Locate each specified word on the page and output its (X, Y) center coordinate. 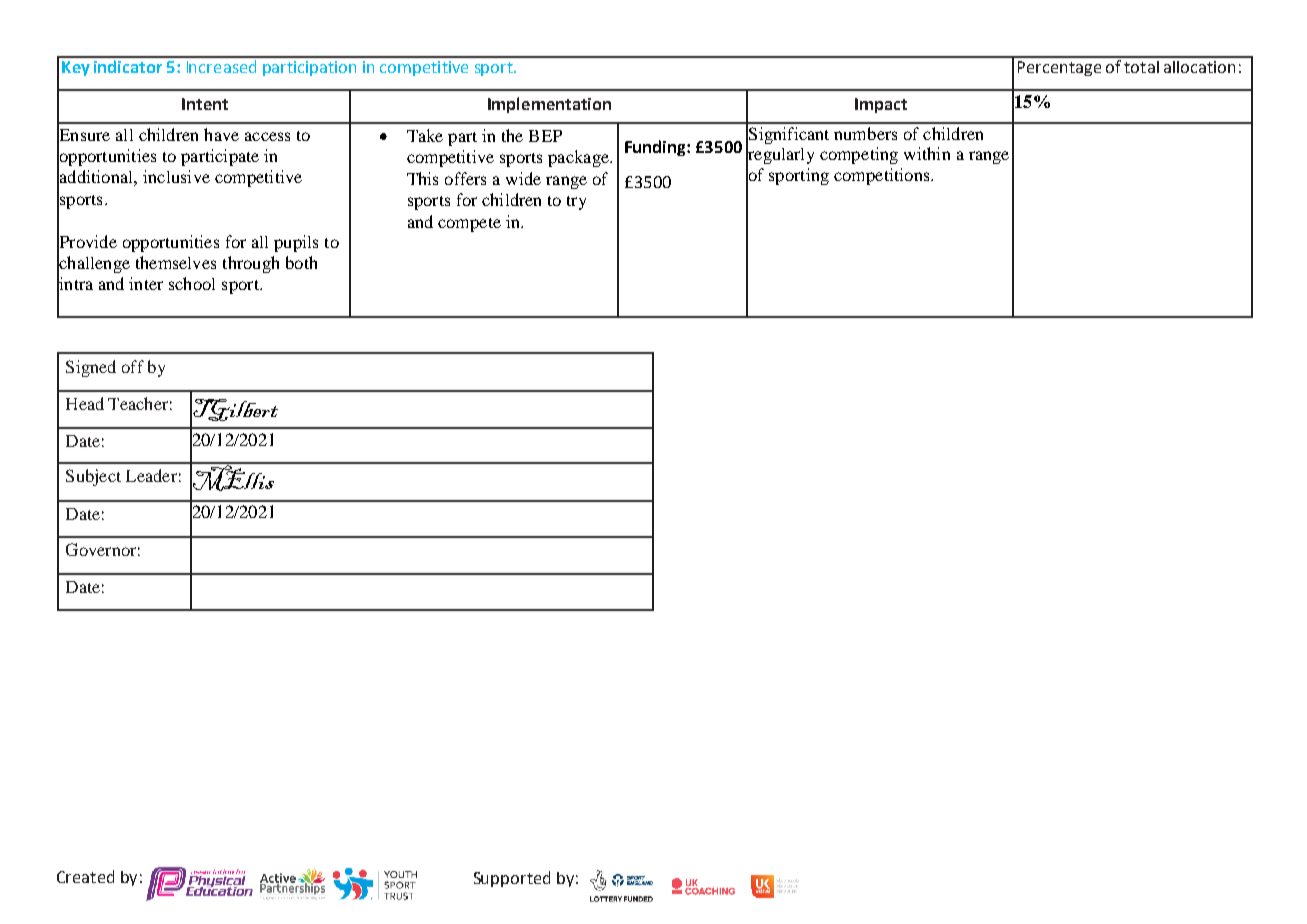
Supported (512, 879)
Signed (91, 368)
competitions (883, 176)
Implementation (549, 105)
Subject (93, 477)
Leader (151, 475)
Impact (881, 105)
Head (85, 403)
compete (469, 225)
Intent (205, 104)
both (301, 262)
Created (85, 876)
